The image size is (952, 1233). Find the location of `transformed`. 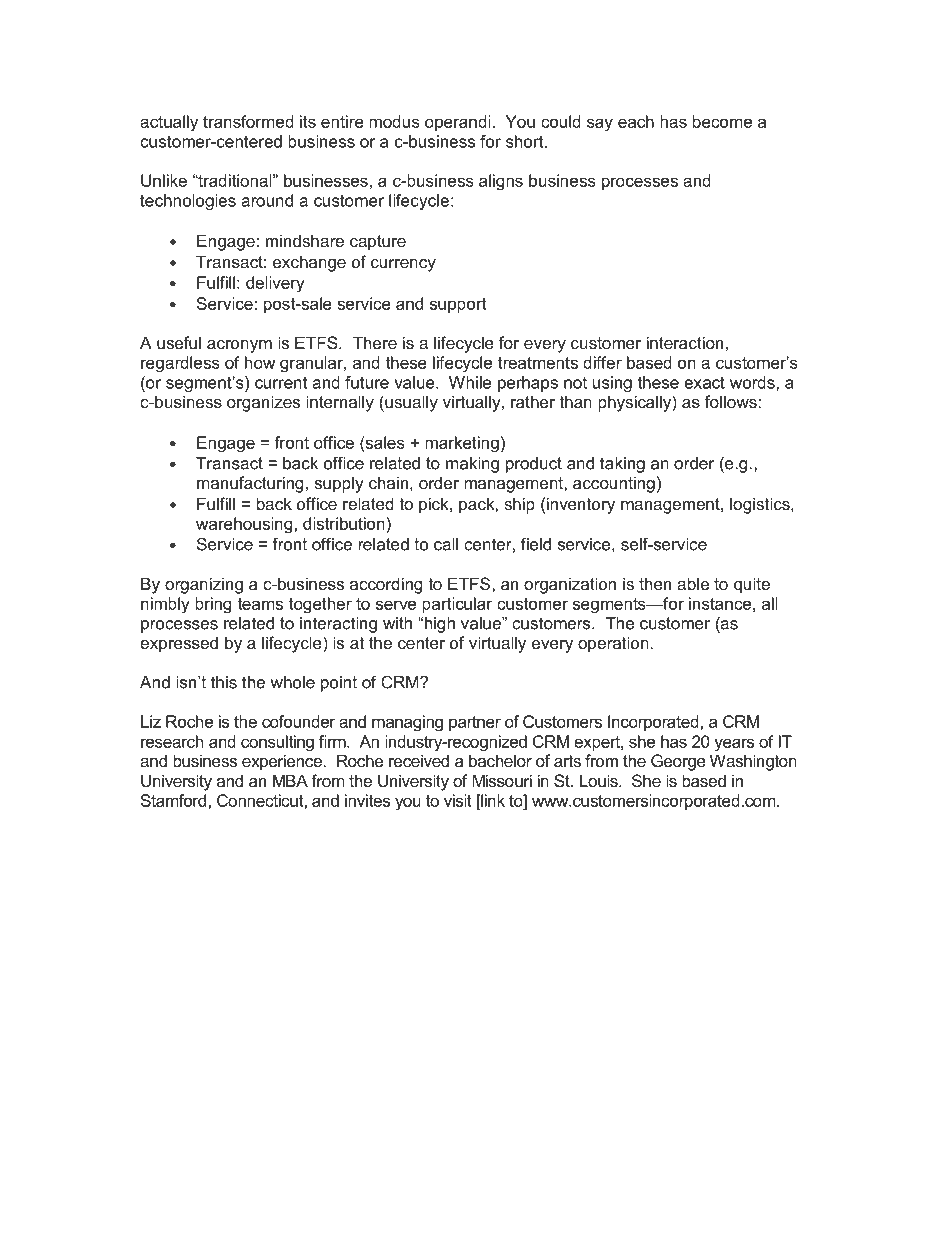

transformed is located at coordinates (248, 121).
